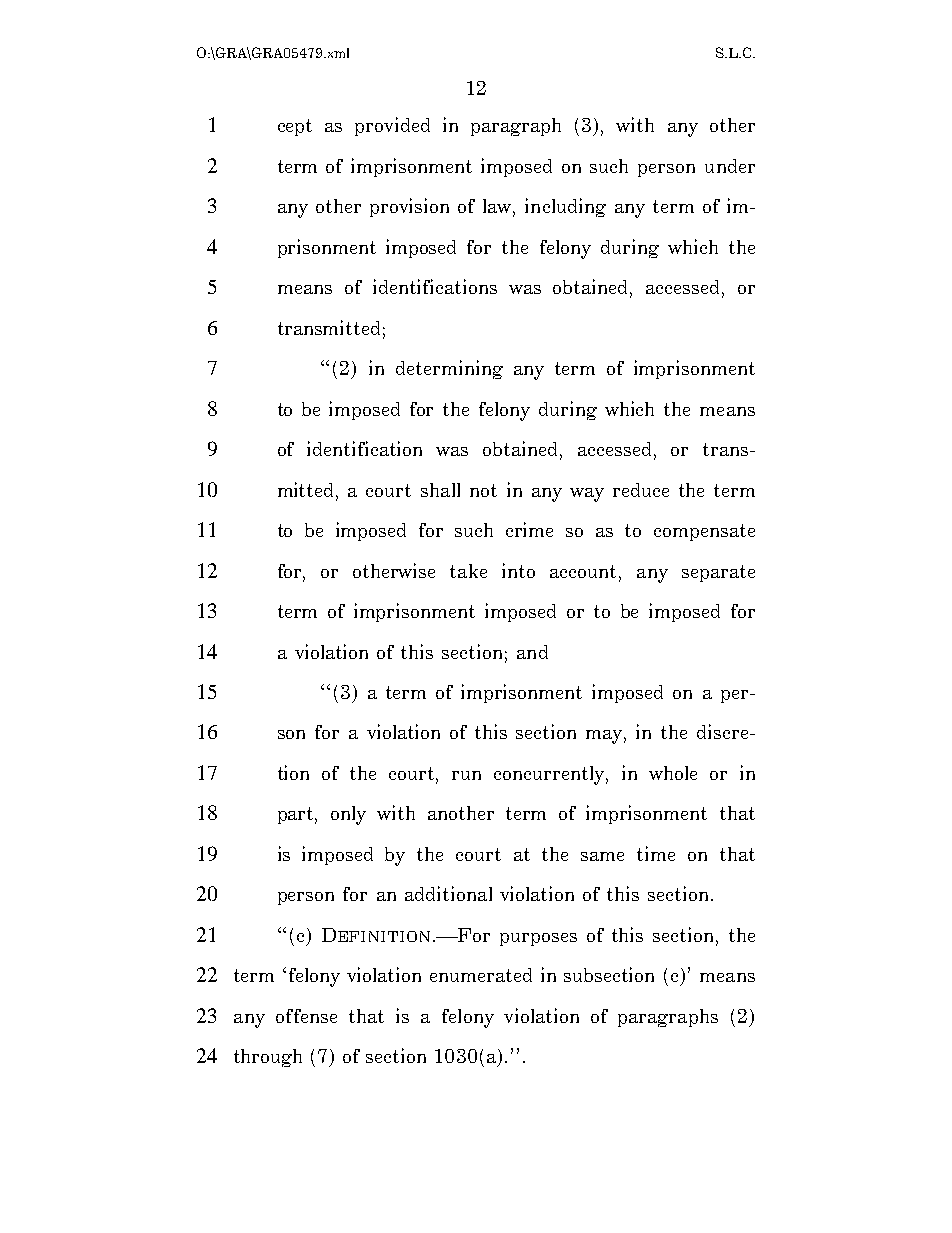  I want to click on enumerated, so click(481, 975).
